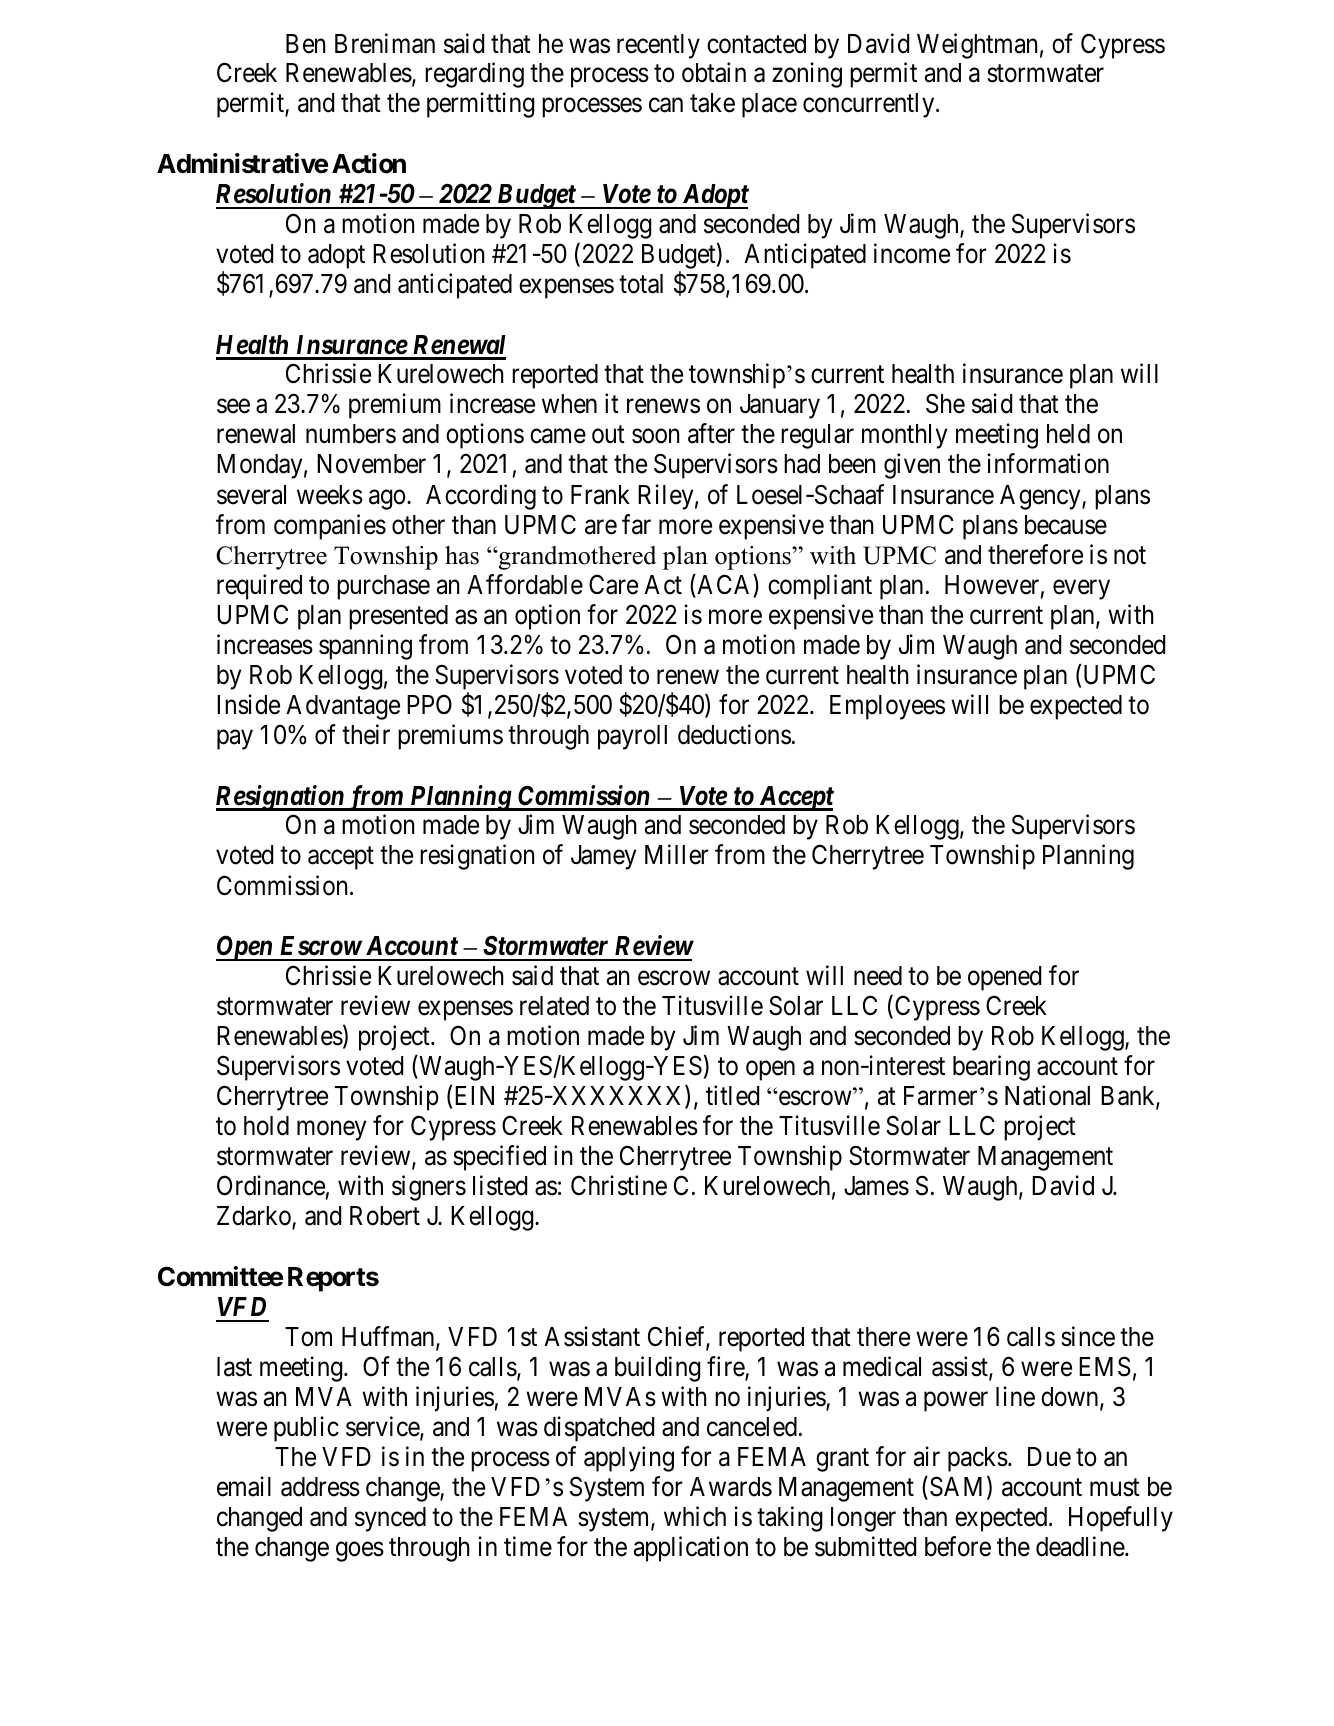  I want to click on which, so click(695, 1516).
